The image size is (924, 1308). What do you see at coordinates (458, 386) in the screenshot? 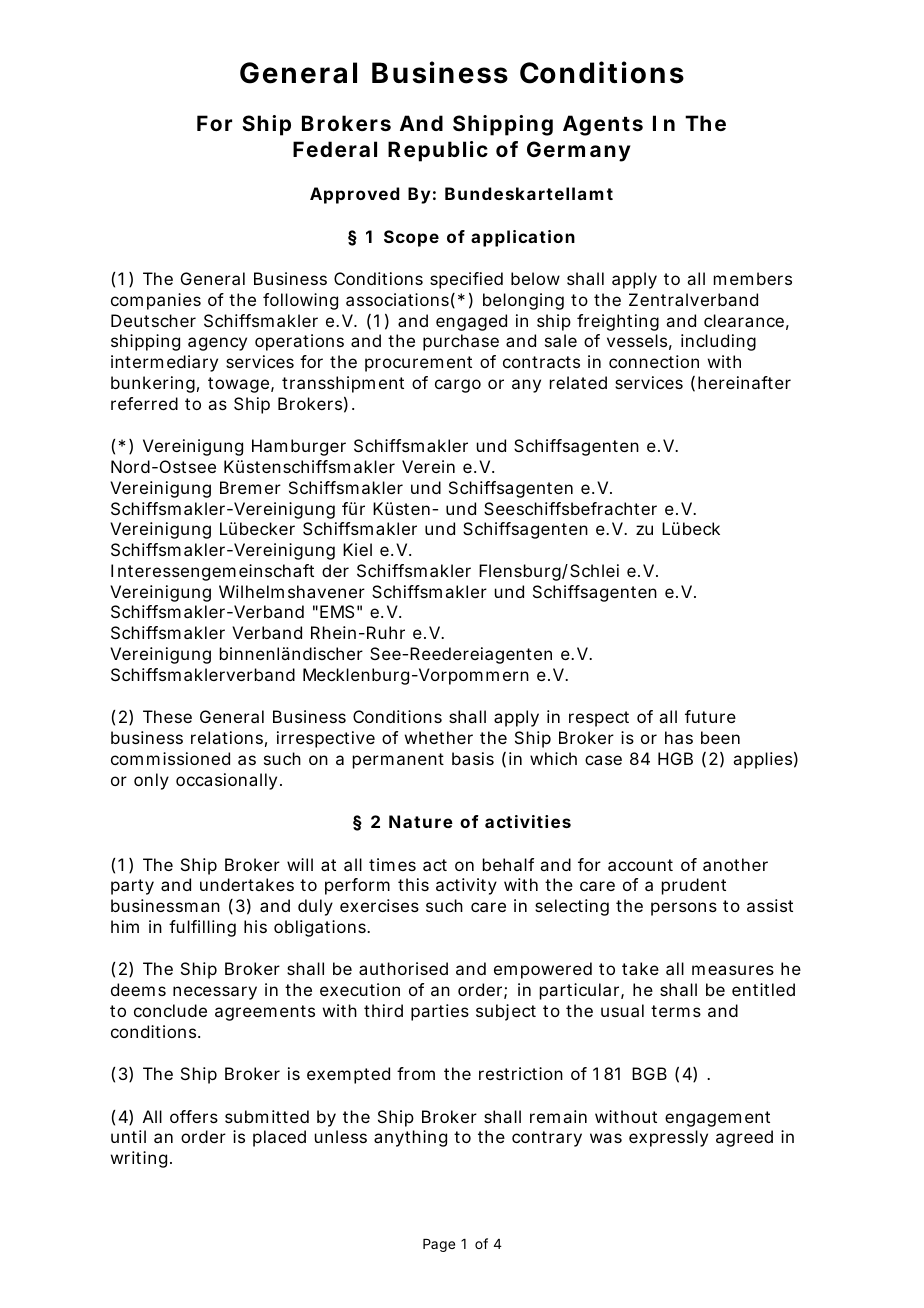
I see `cargo` at bounding box center [458, 386].
